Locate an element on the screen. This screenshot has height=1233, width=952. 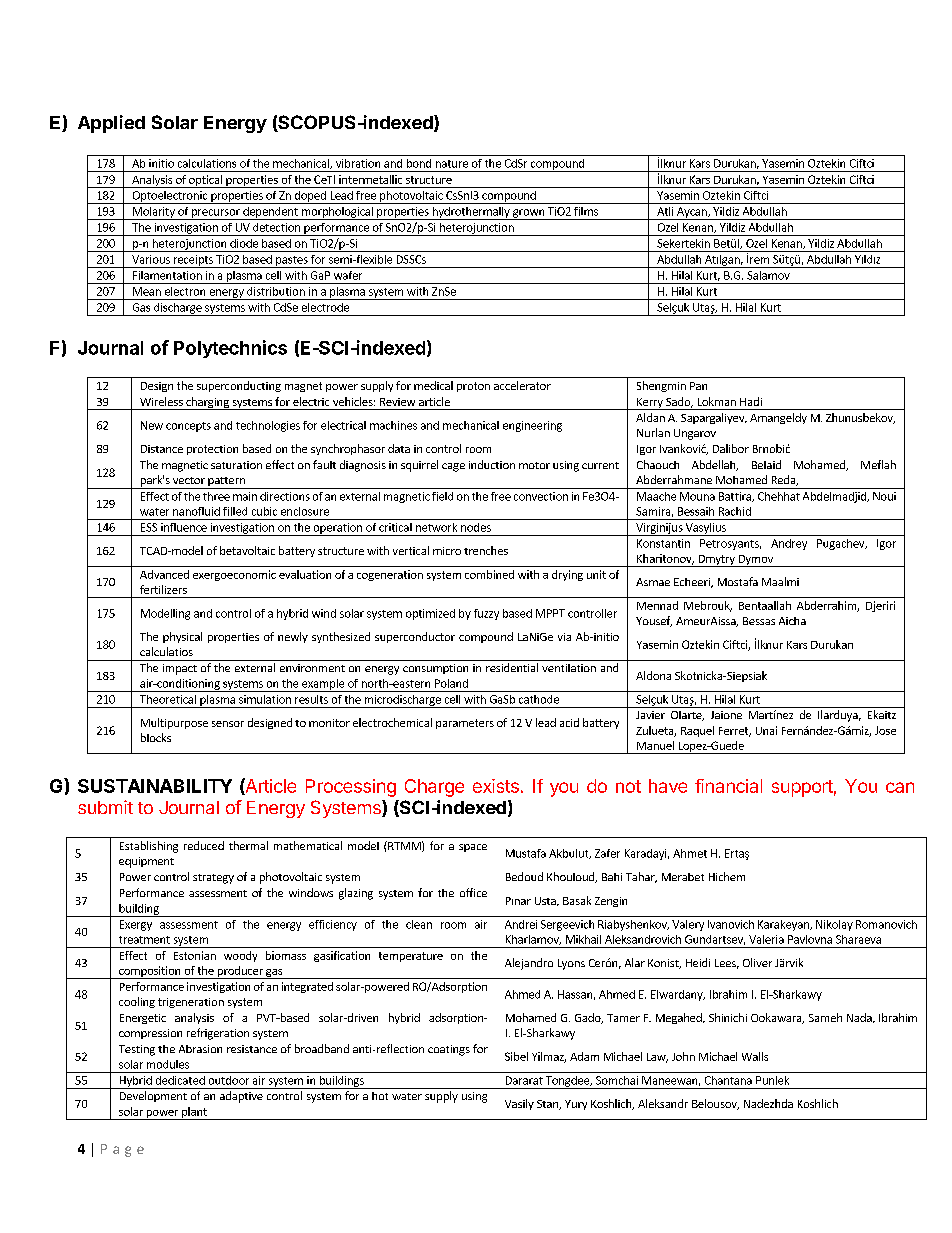
nature is located at coordinates (452, 164).
